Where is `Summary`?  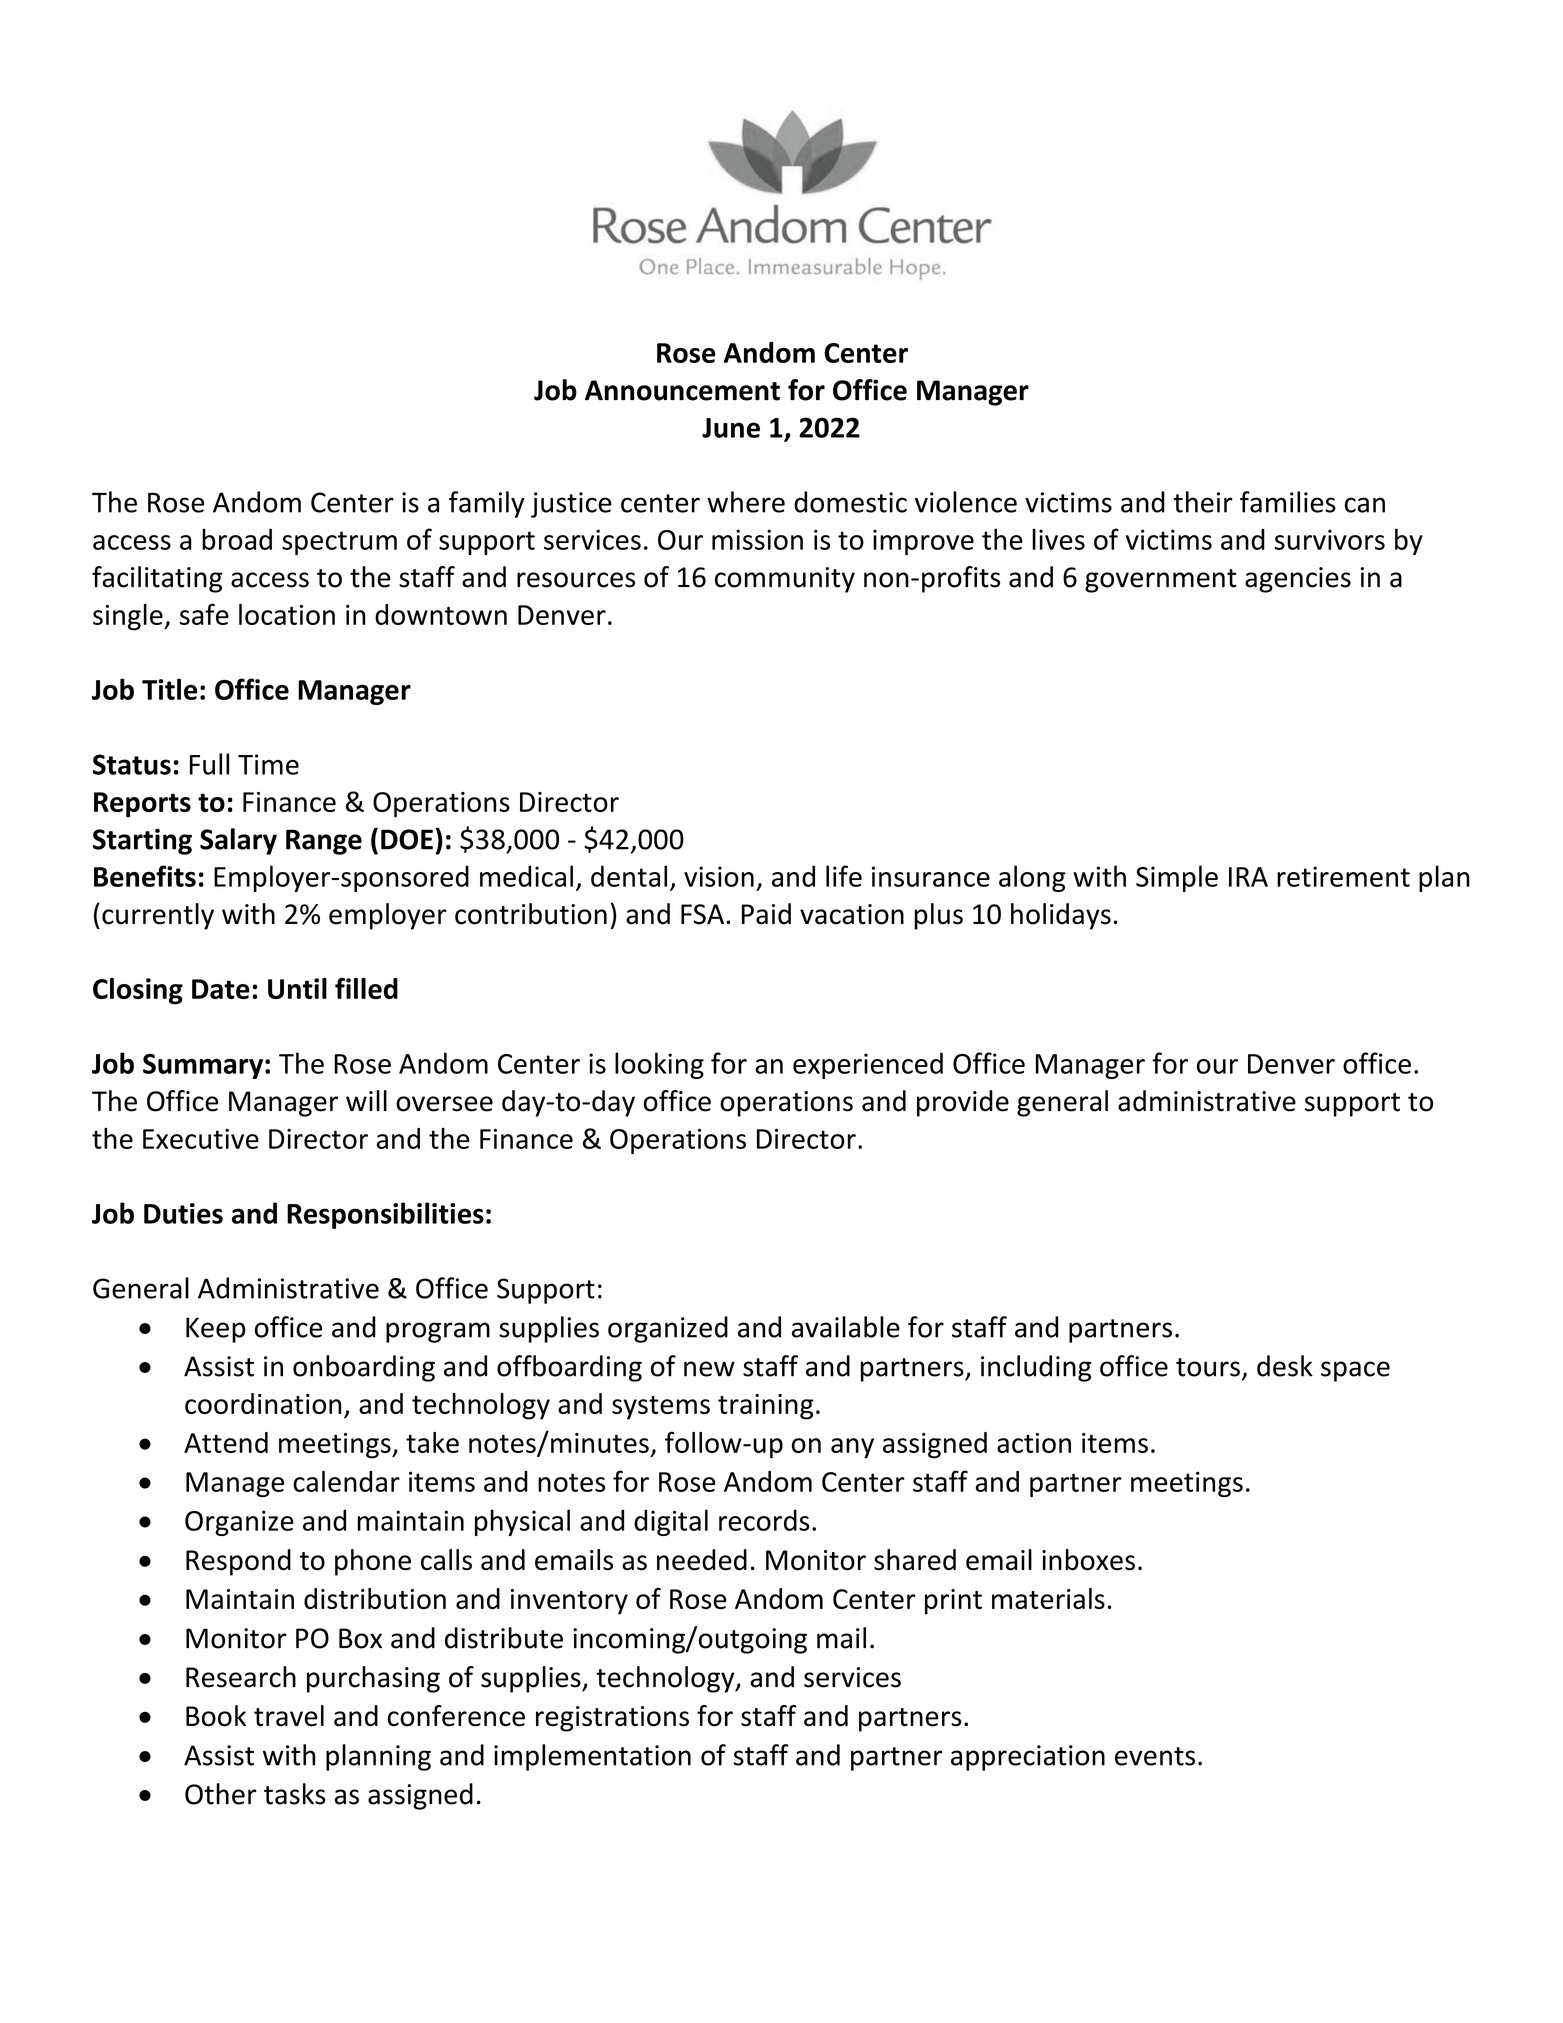 Summary is located at coordinates (203, 1066).
